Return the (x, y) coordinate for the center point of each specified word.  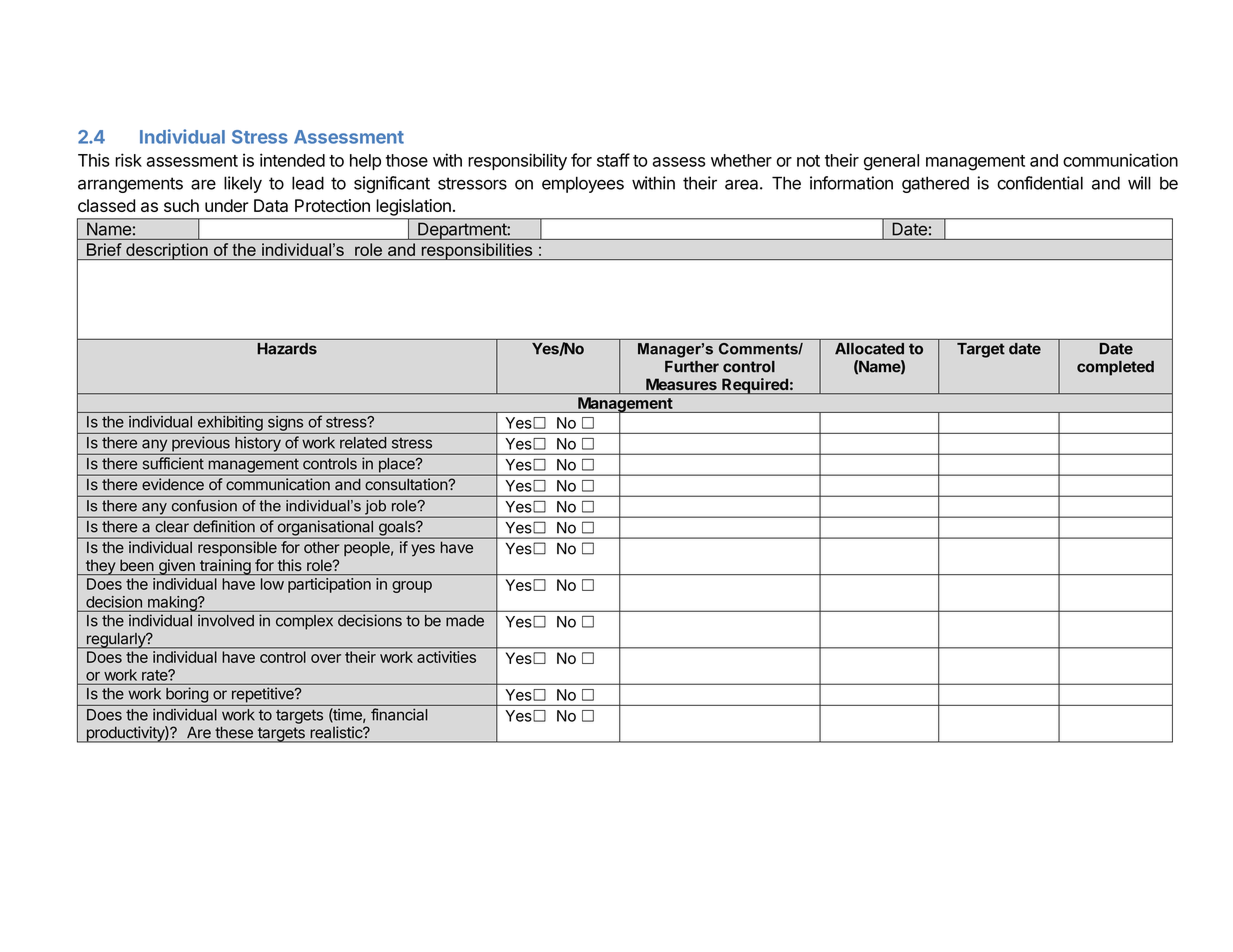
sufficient (173, 463)
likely (243, 184)
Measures (681, 384)
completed (1115, 368)
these (234, 733)
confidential (1040, 183)
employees (583, 184)
